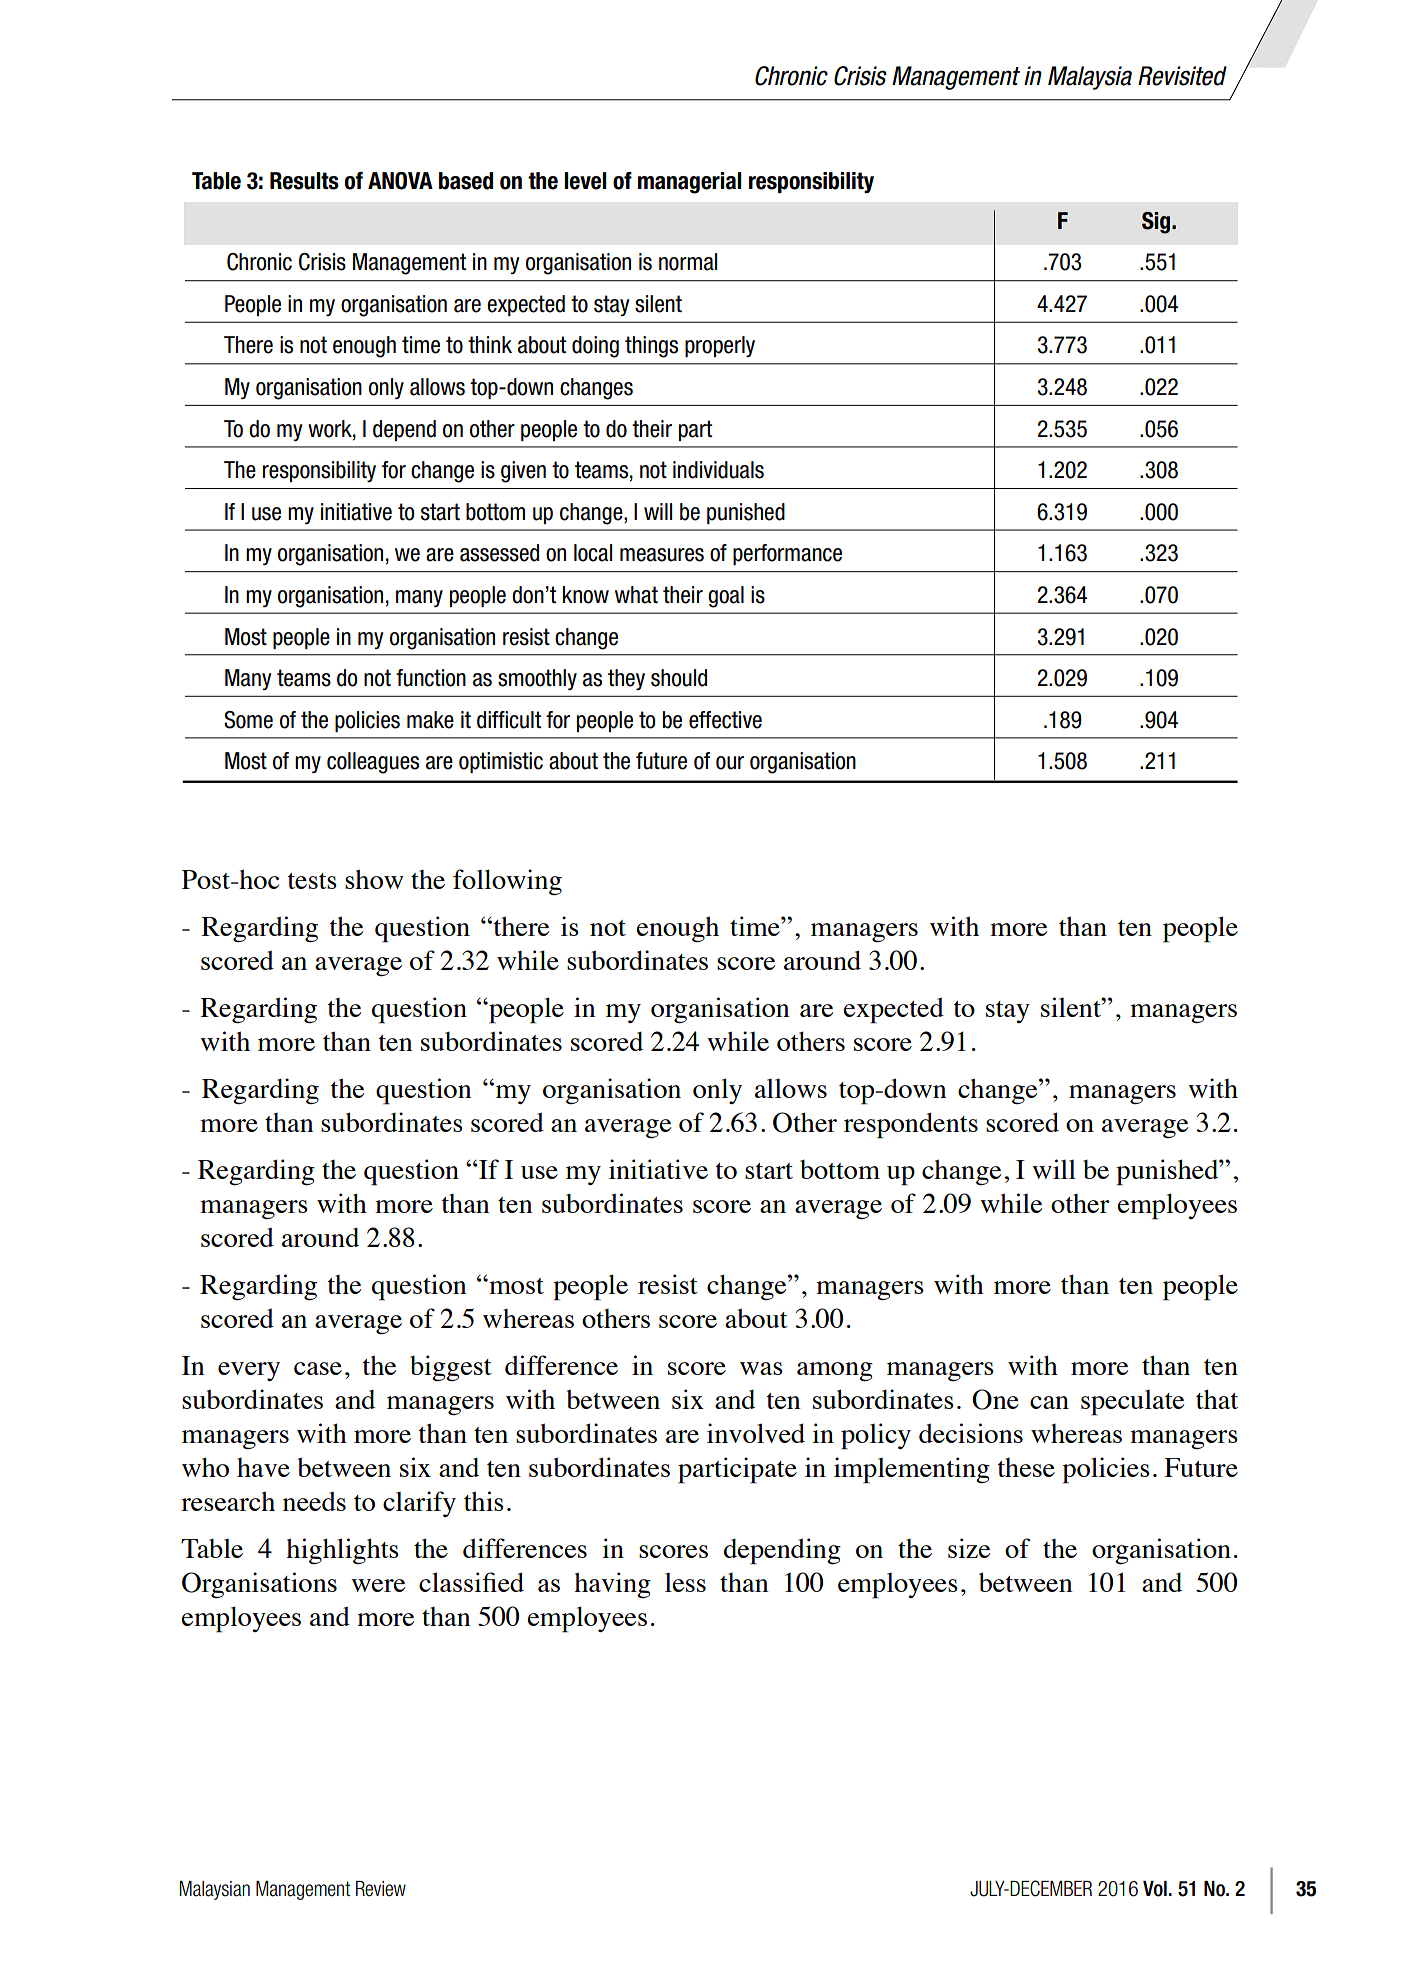 Image resolution: width=1401 pixels, height=1981 pixels. I want to click on Sig, so click(1157, 223).
